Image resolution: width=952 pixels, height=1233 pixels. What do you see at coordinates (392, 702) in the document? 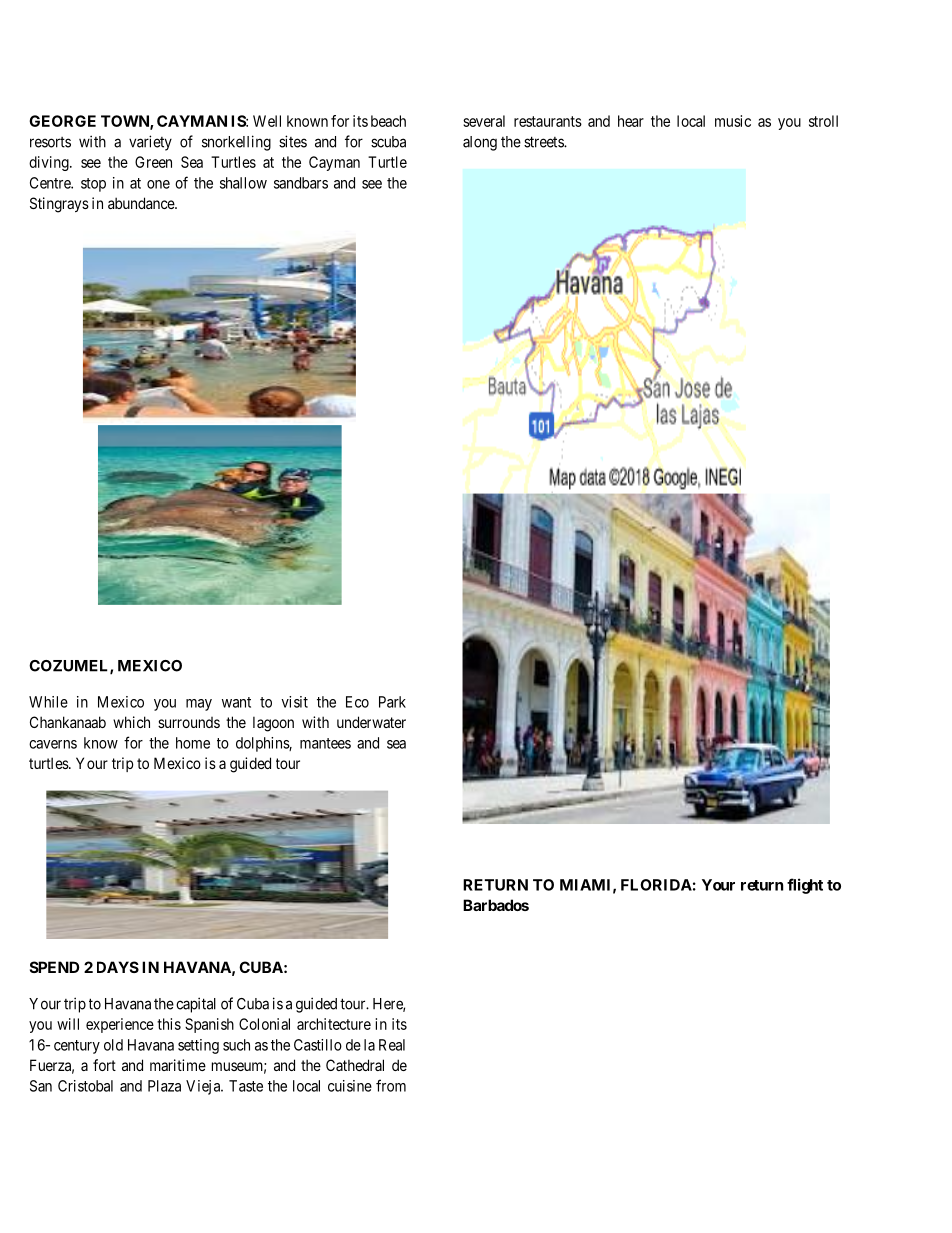
I see `Park` at bounding box center [392, 702].
